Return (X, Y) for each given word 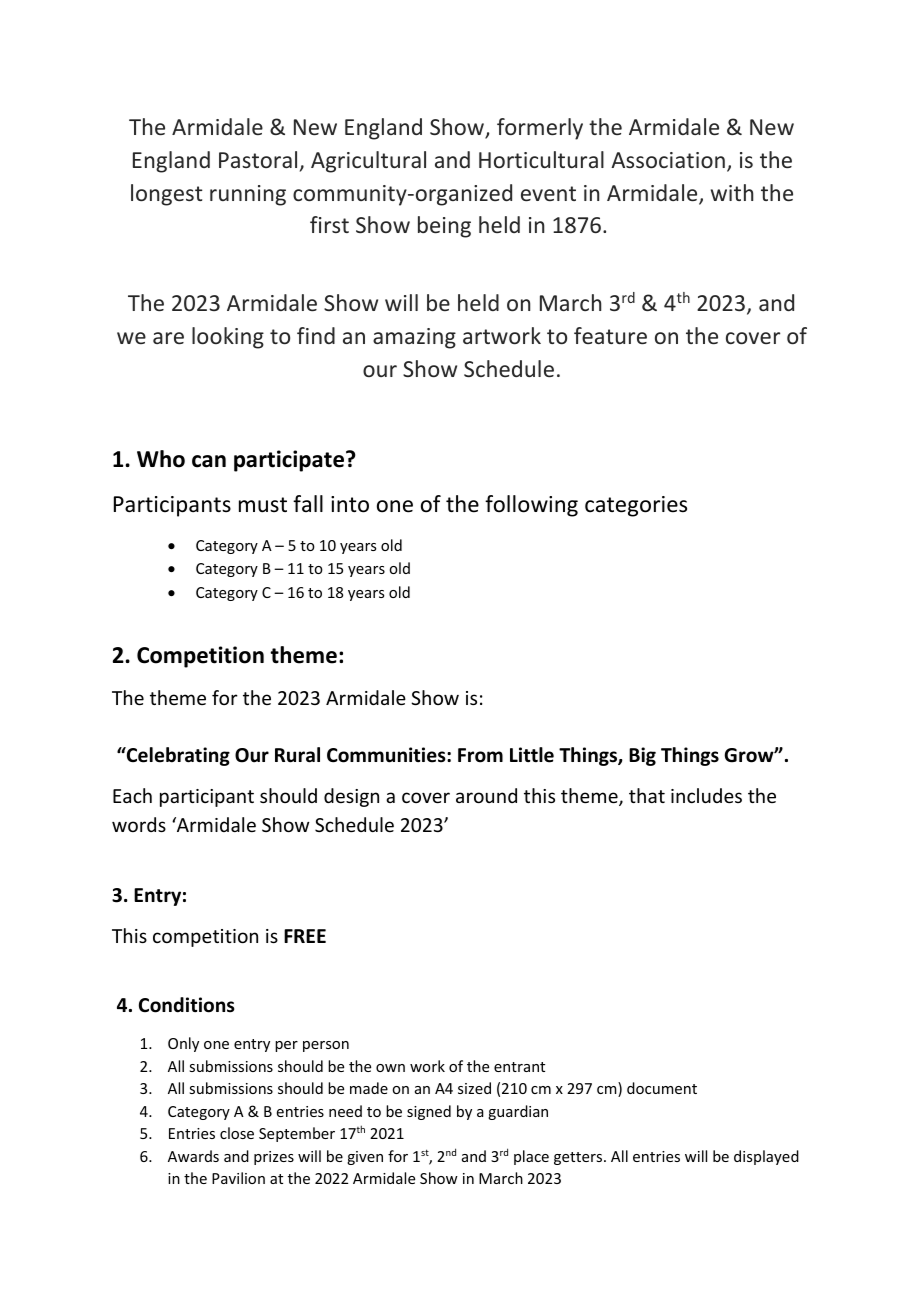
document (662, 1088)
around (486, 795)
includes (706, 795)
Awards (193, 1156)
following (531, 506)
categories (636, 506)
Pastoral (258, 159)
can (209, 461)
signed (429, 1112)
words (139, 824)
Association (668, 160)
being (444, 227)
